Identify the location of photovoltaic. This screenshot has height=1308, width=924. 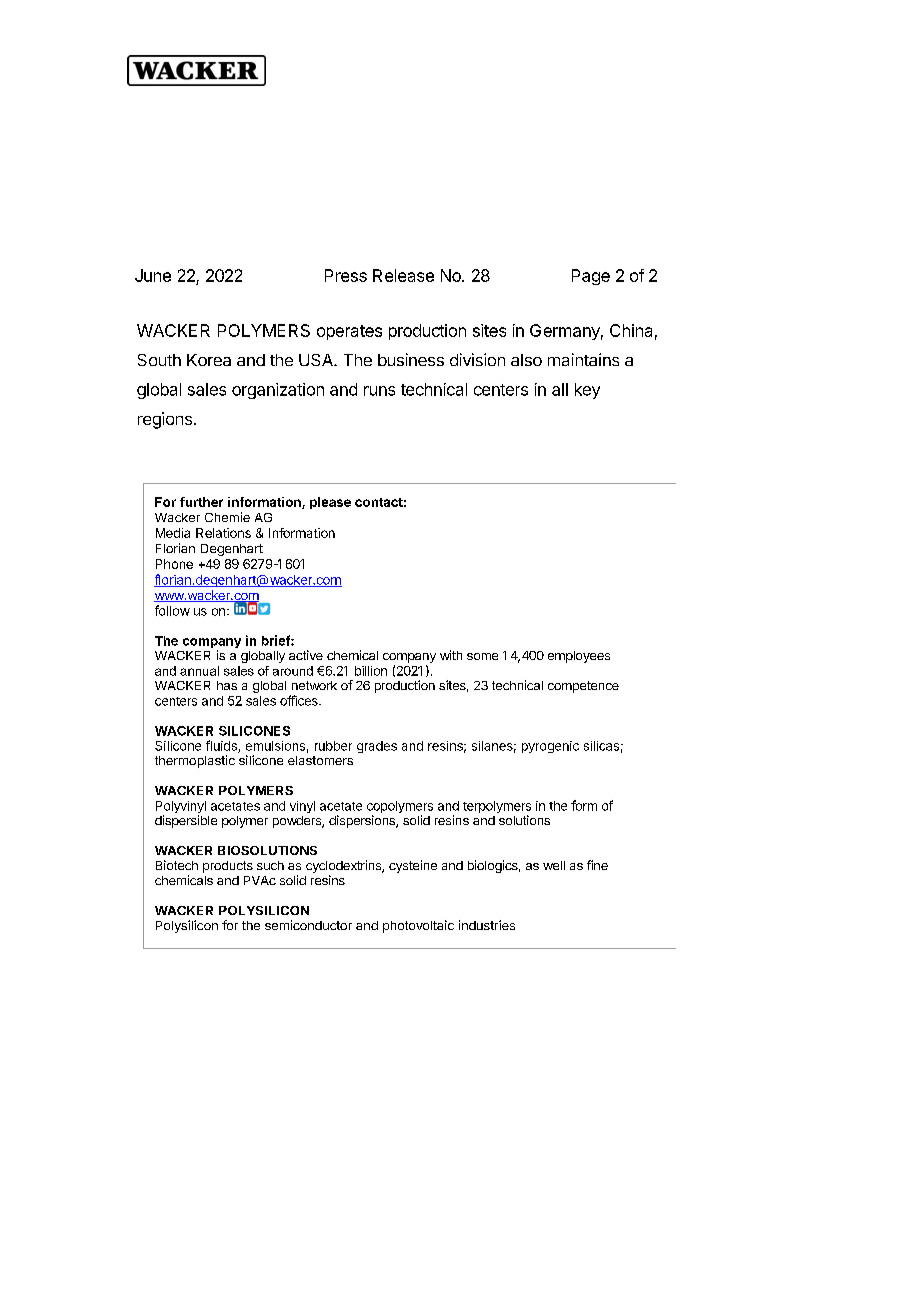
(418, 926).
